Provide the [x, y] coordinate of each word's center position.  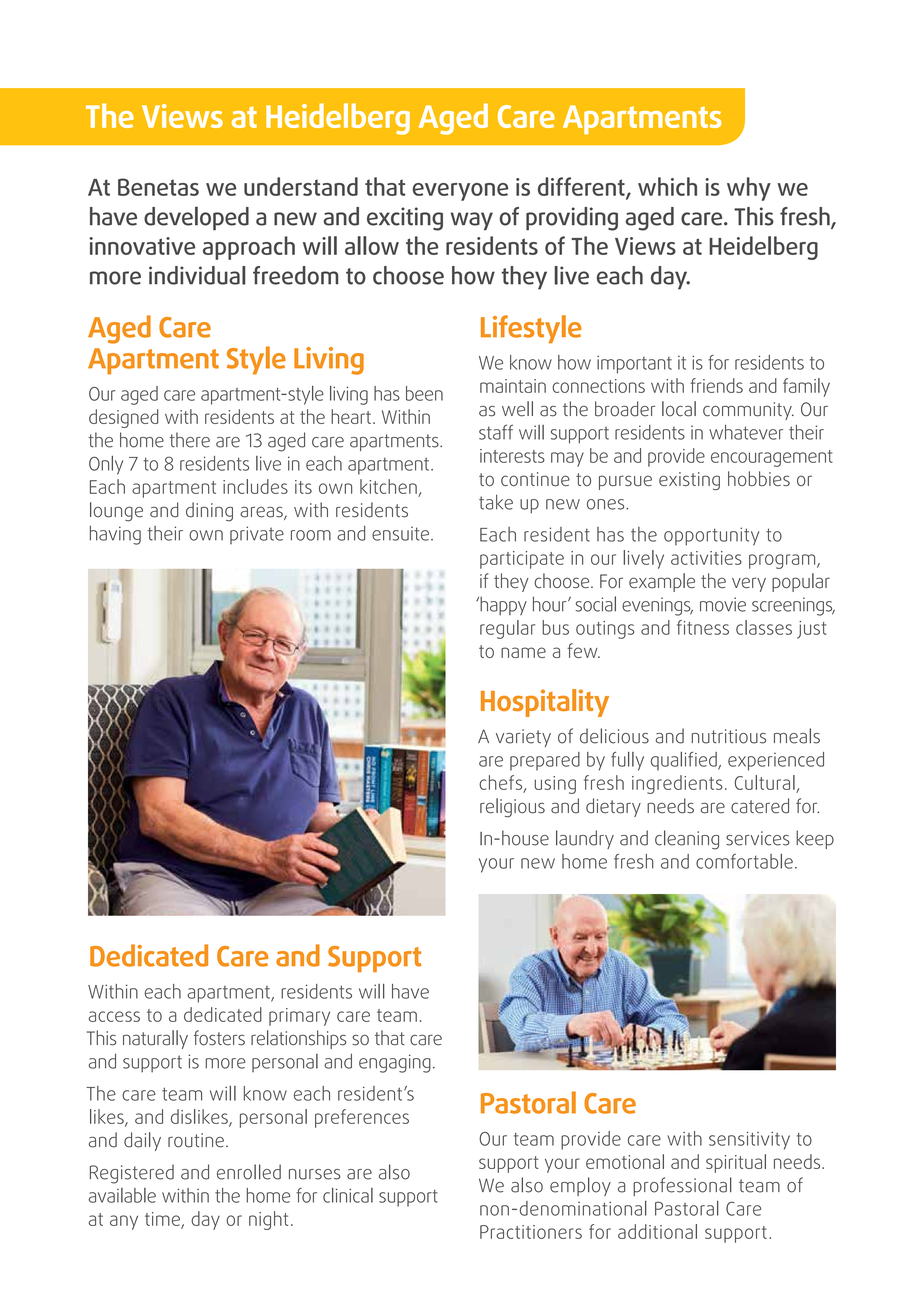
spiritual [736, 1163]
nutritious [729, 736]
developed [196, 218]
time [163, 1220]
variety [523, 738]
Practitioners [531, 1232]
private [257, 535]
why [749, 189]
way [471, 221]
